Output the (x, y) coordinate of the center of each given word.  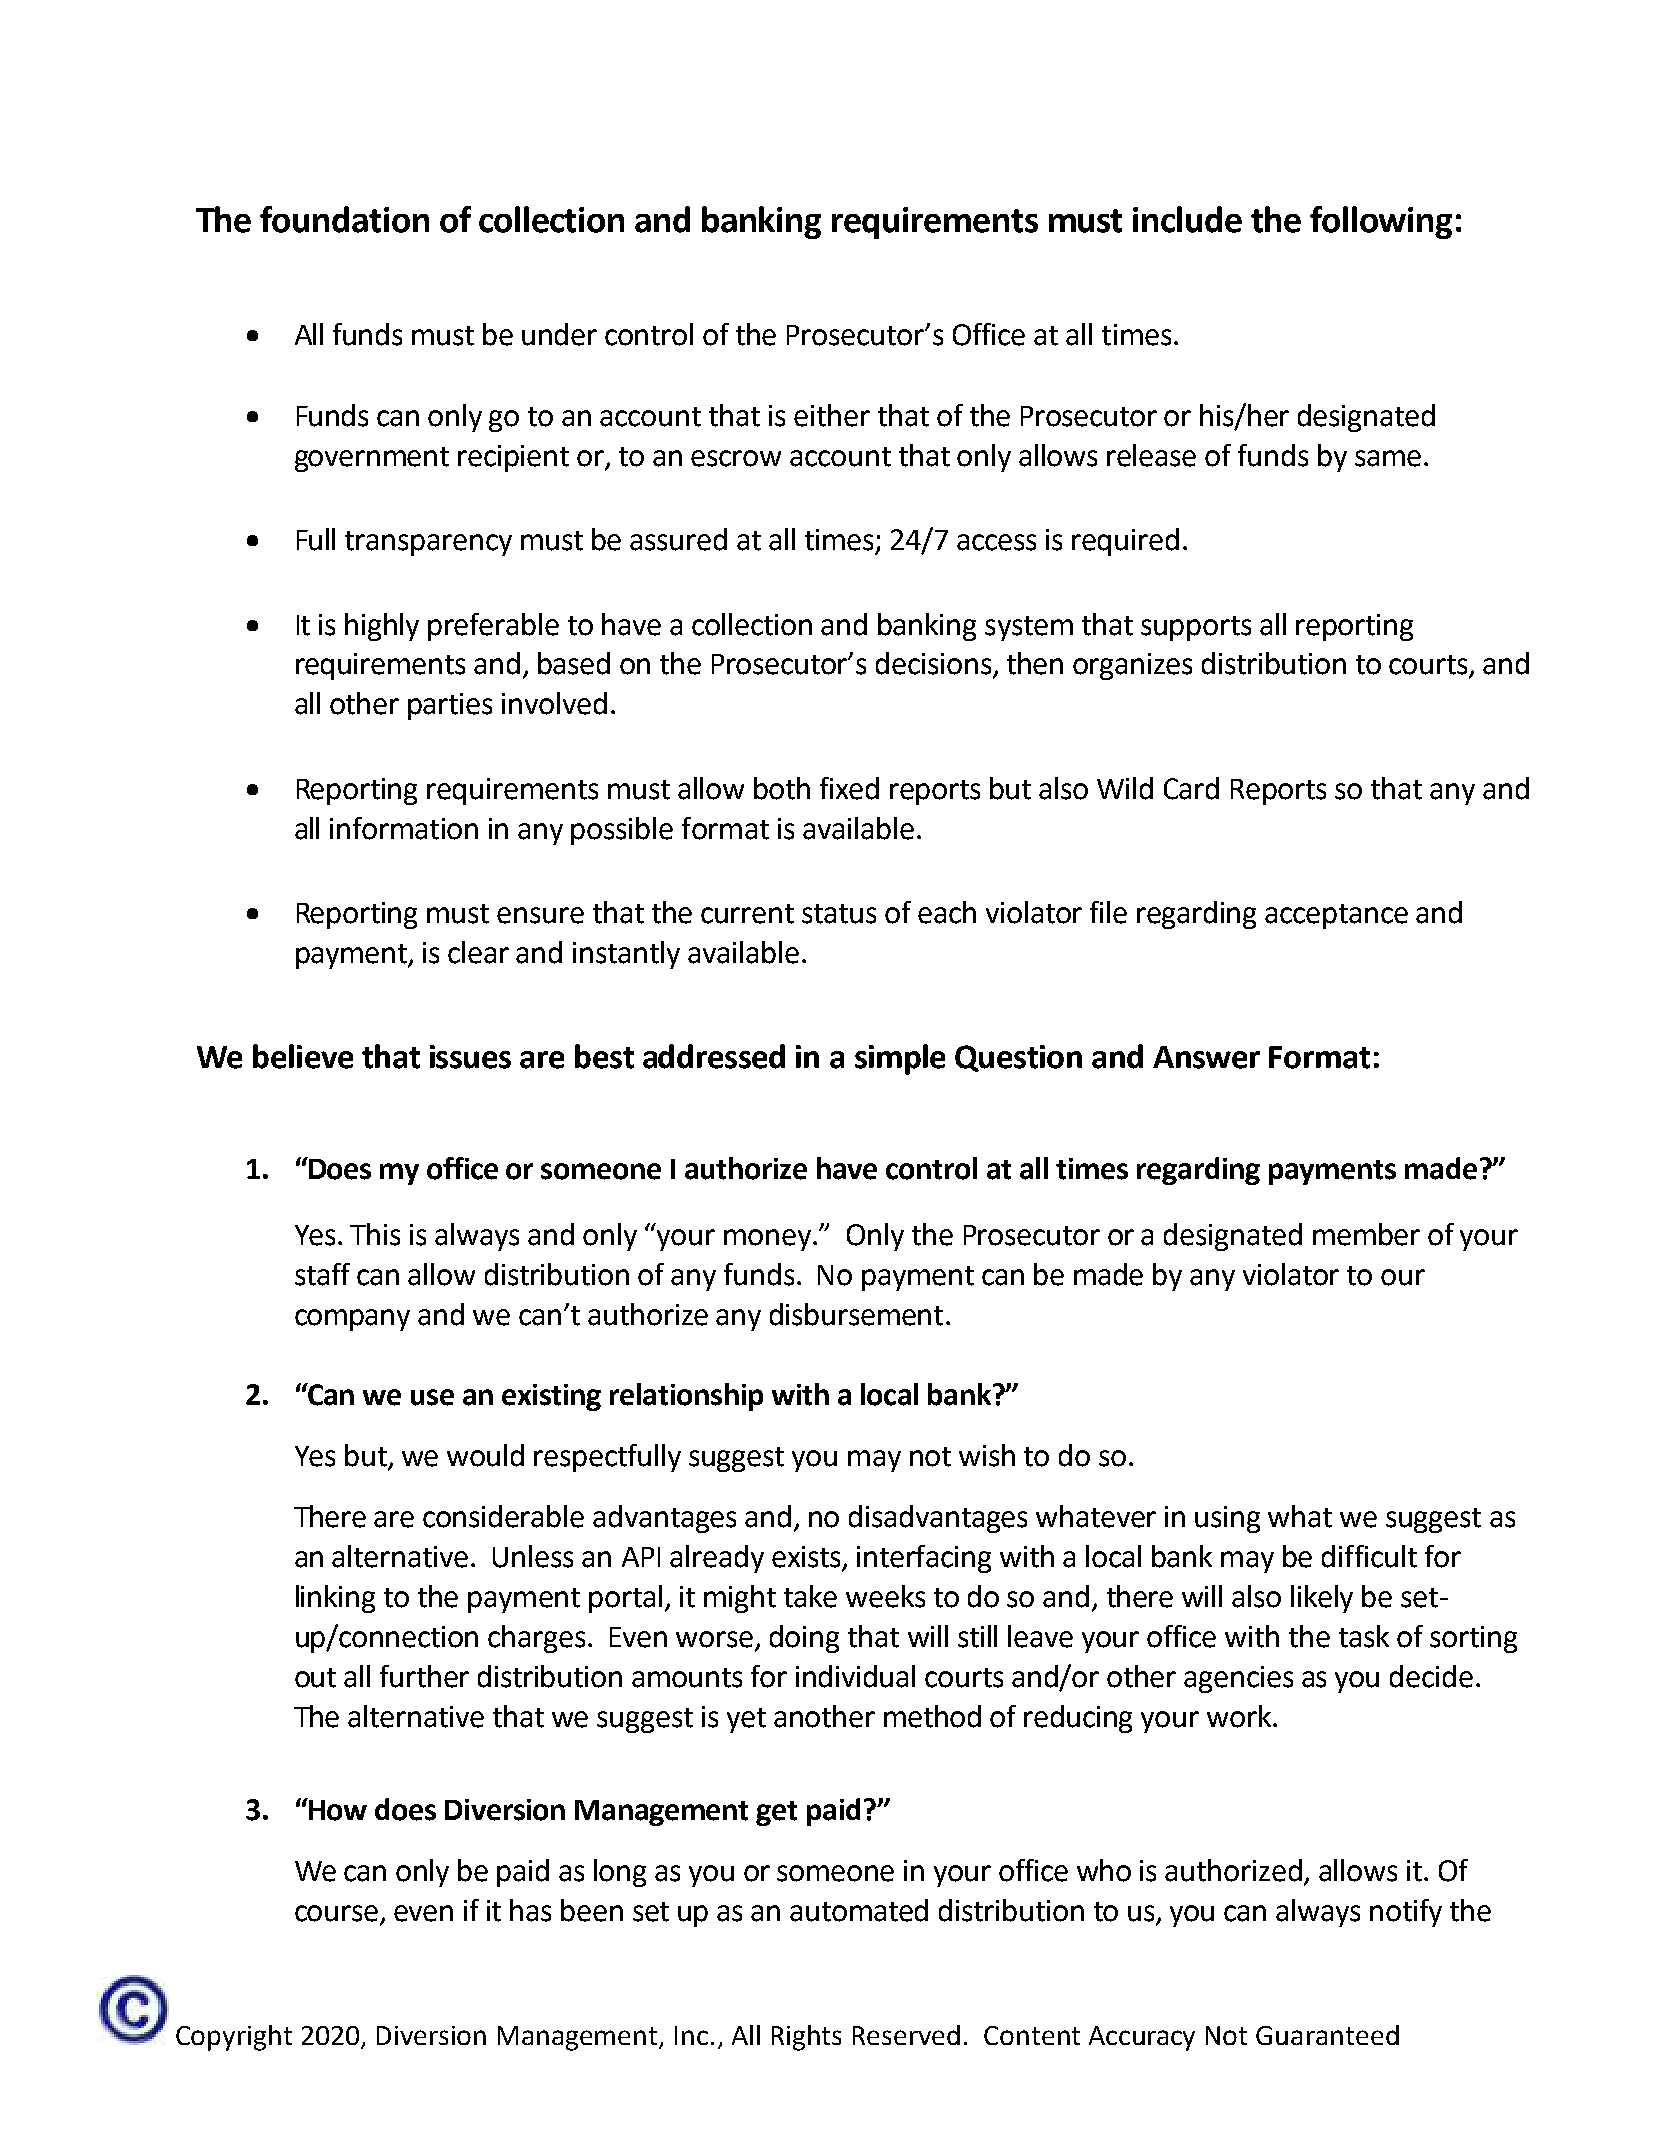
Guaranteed (1327, 2035)
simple (900, 1059)
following (1381, 222)
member (1366, 1234)
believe (303, 1056)
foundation (344, 219)
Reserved (906, 2035)
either (832, 415)
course (336, 1913)
